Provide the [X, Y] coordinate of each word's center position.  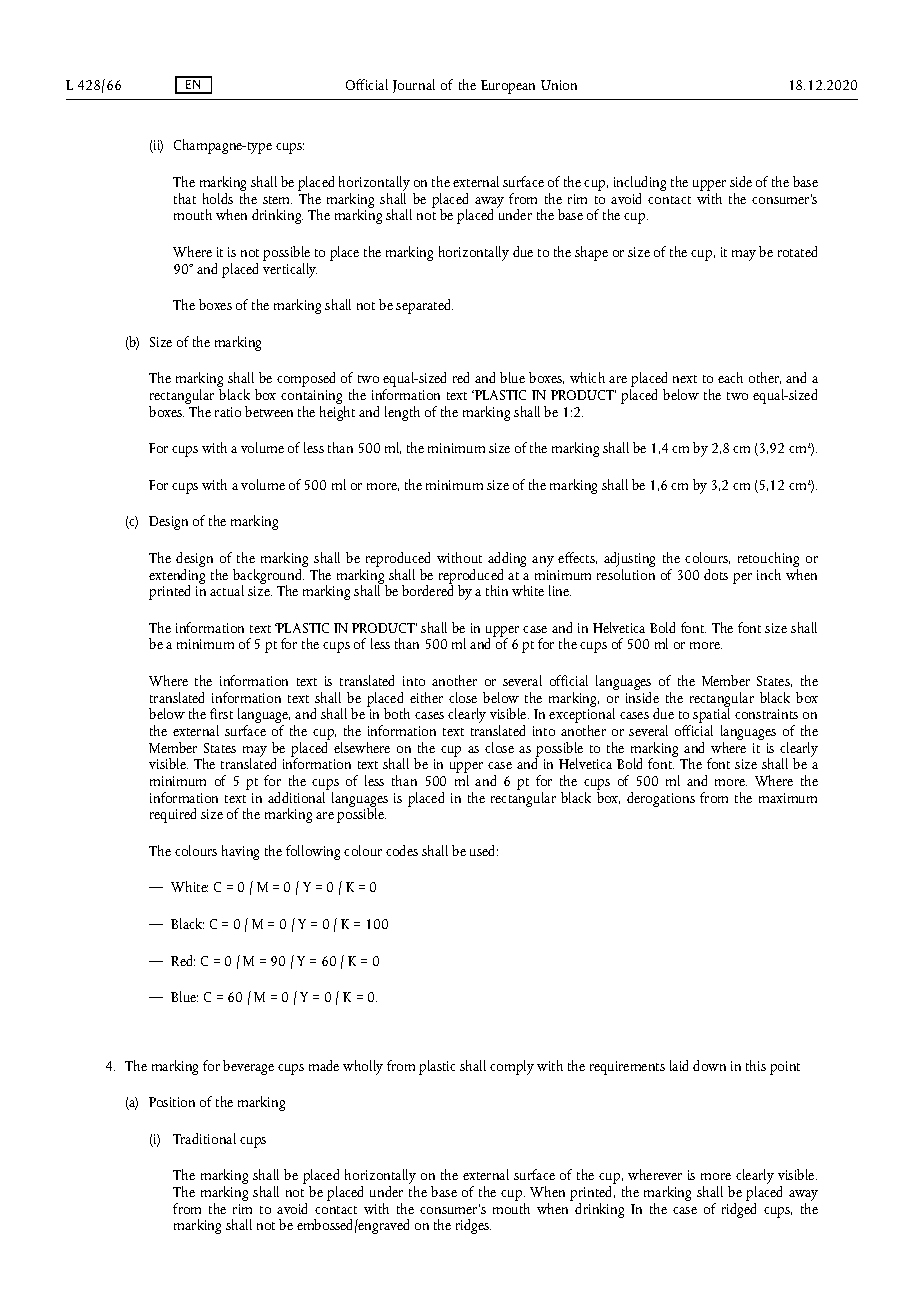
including [640, 185]
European [508, 87]
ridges [473, 1226]
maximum [788, 798]
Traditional [204, 1138]
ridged [739, 1209]
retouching [768, 561]
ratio [228, 412]
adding [507, 561]
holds [218, 198]
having [240, 852]
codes [402, 850]
